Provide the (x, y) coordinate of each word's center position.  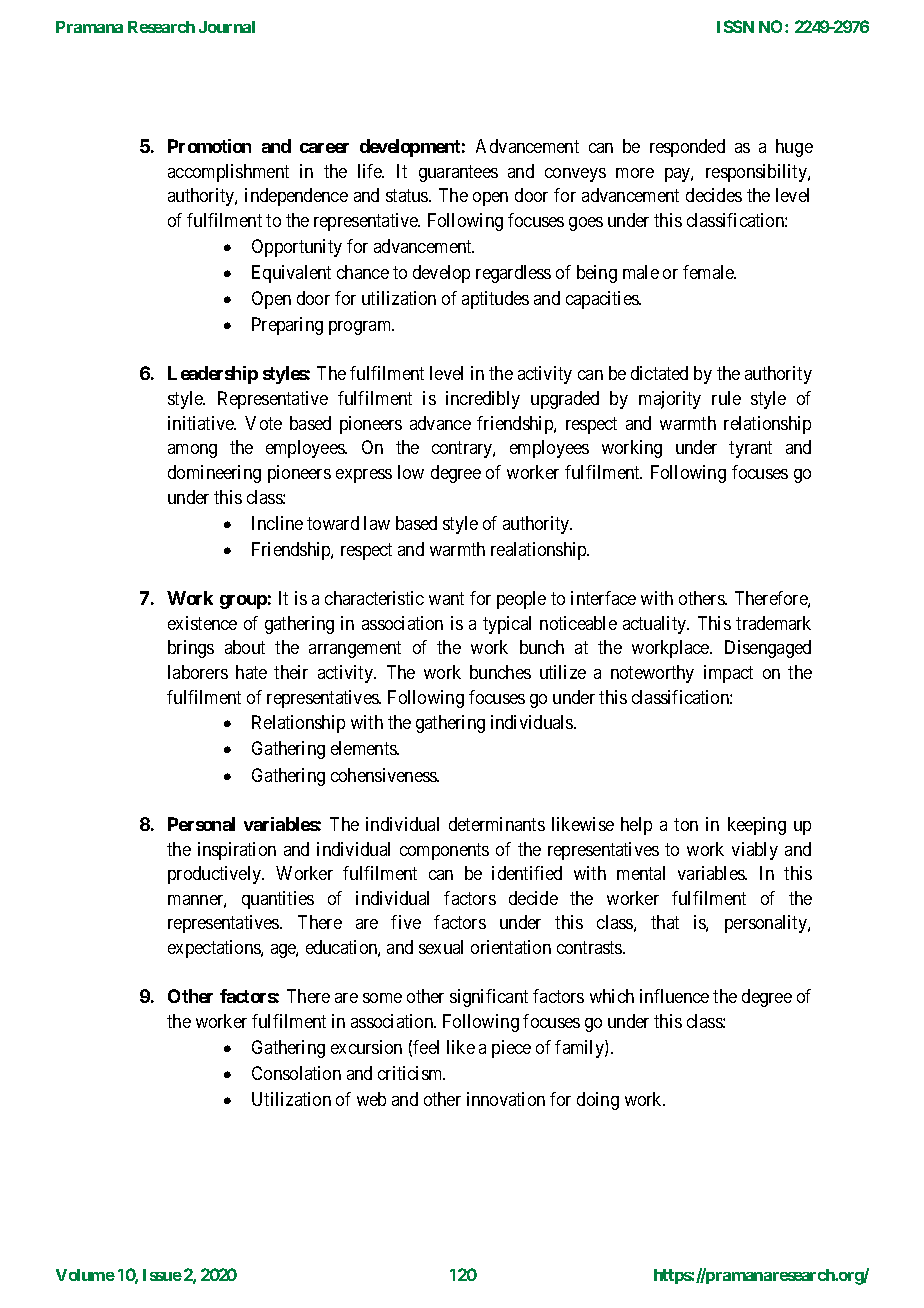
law (377, 523)
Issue (162, 1275)
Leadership (213, 375)
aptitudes (495, 300)
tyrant (750, 450)
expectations (215, 949)
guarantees (458, 173)
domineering (214, 474)
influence (674, 996)
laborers (198, 672)
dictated (659, 373)
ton (686, 824)
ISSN (735, 26)
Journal (227, 27)
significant (489, 998)
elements (364, 748)
